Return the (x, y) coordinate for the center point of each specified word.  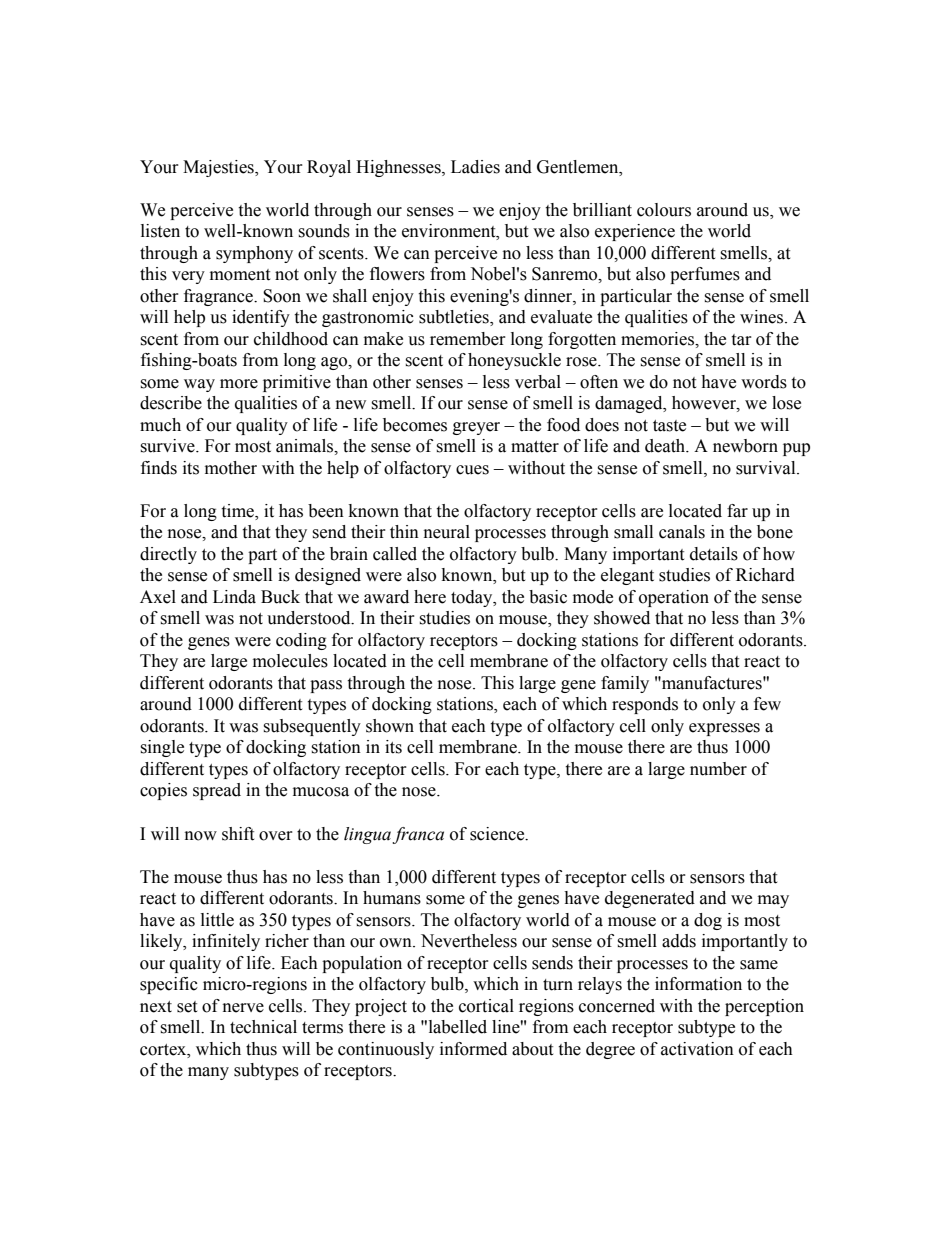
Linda (234, 597)
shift (238, 834)
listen (160, 231)
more (239, 384)
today (473, 598)
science (498, 834)
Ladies (475, 167)
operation (674, 598)
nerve (243, 1008)
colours (664, 210)
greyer (476, 428)
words (764, 382)
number (718, 769)
